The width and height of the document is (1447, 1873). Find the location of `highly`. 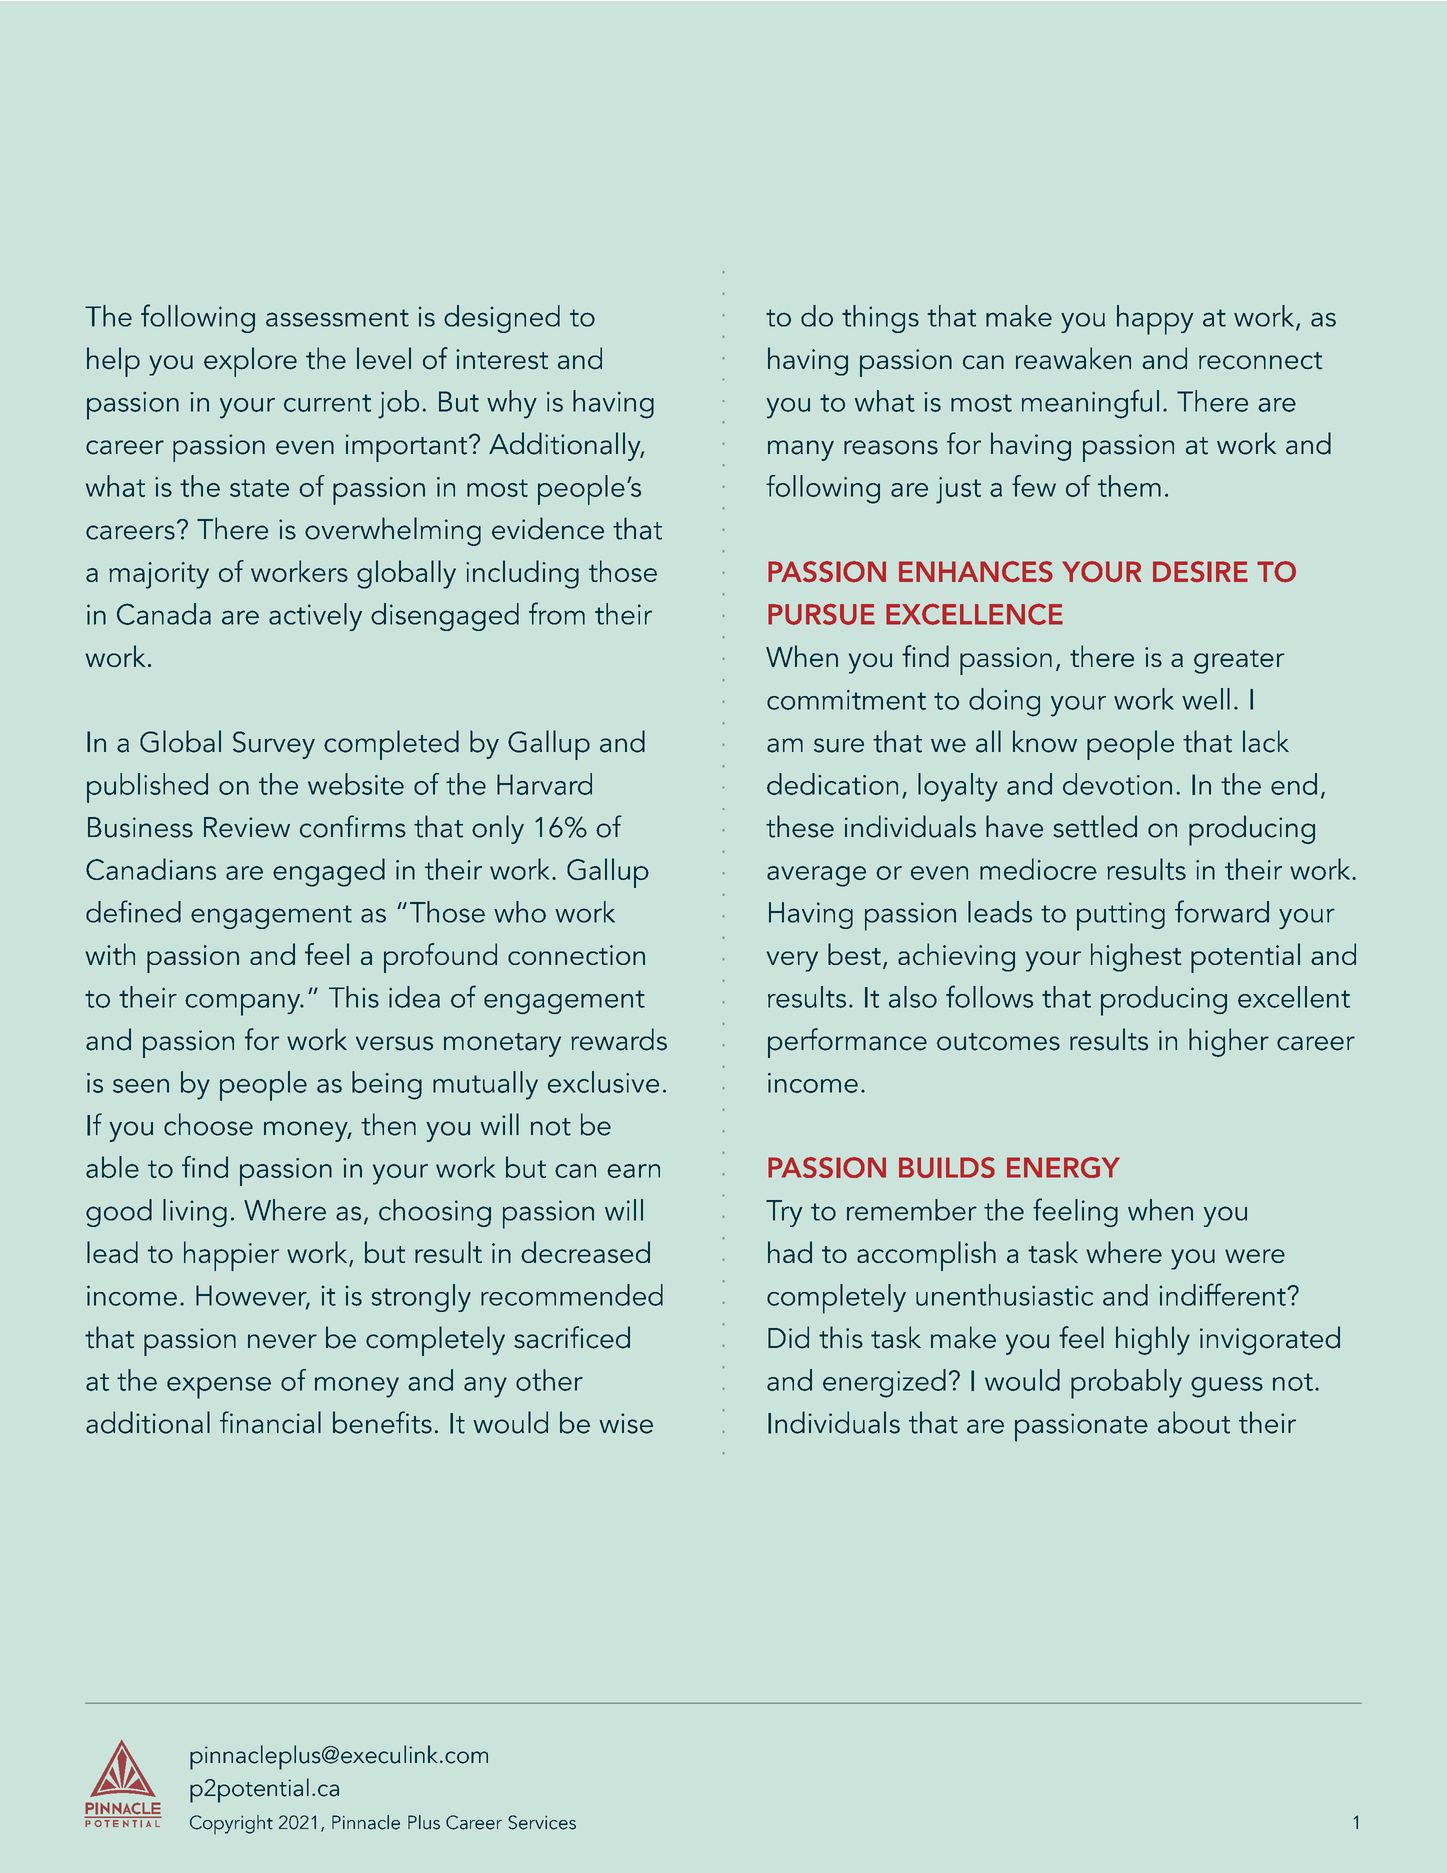

highly is located at coordinates (1153, 1340).
